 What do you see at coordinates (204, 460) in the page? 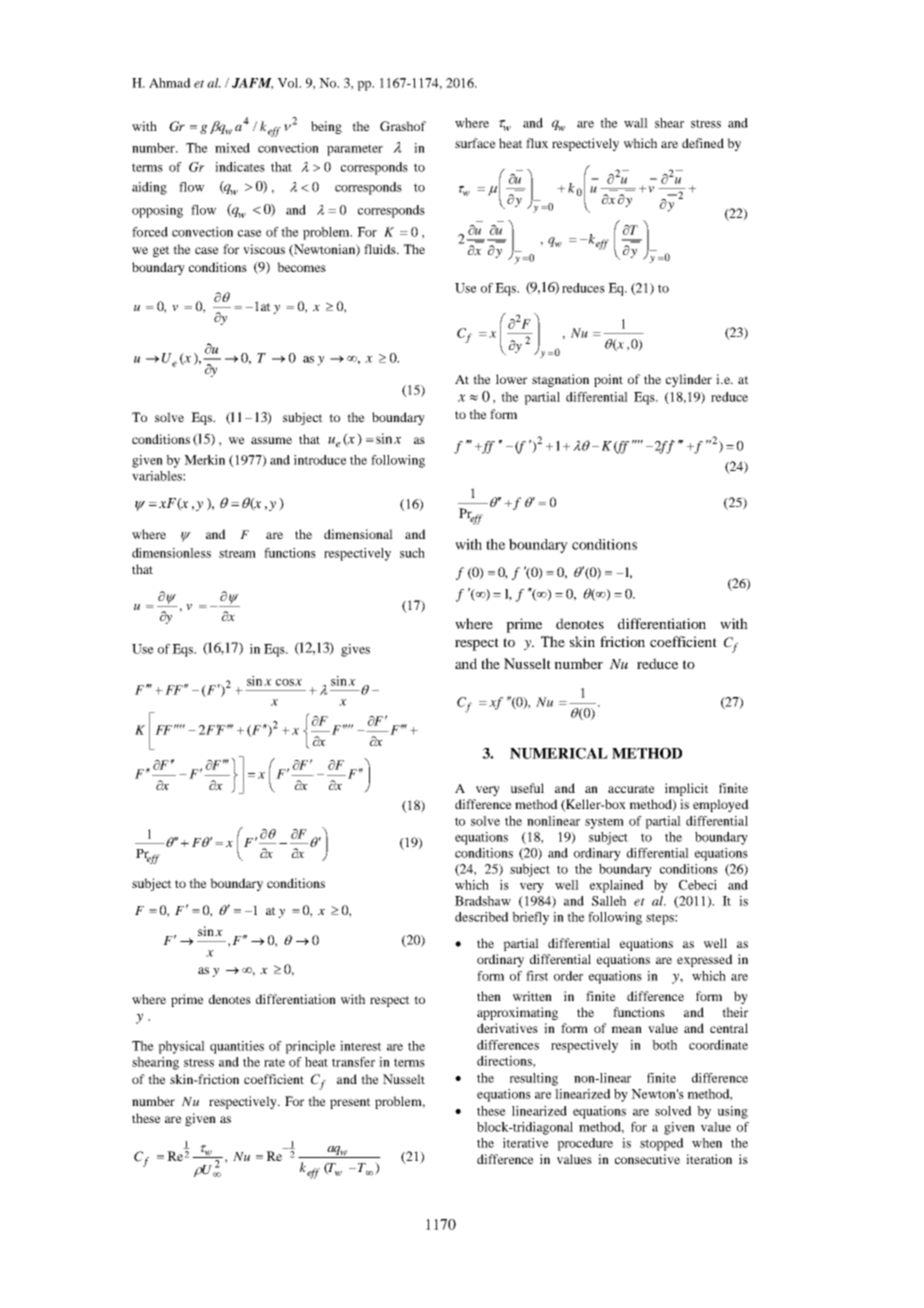
I see `Merkin` at bounding box center [204, 460].
